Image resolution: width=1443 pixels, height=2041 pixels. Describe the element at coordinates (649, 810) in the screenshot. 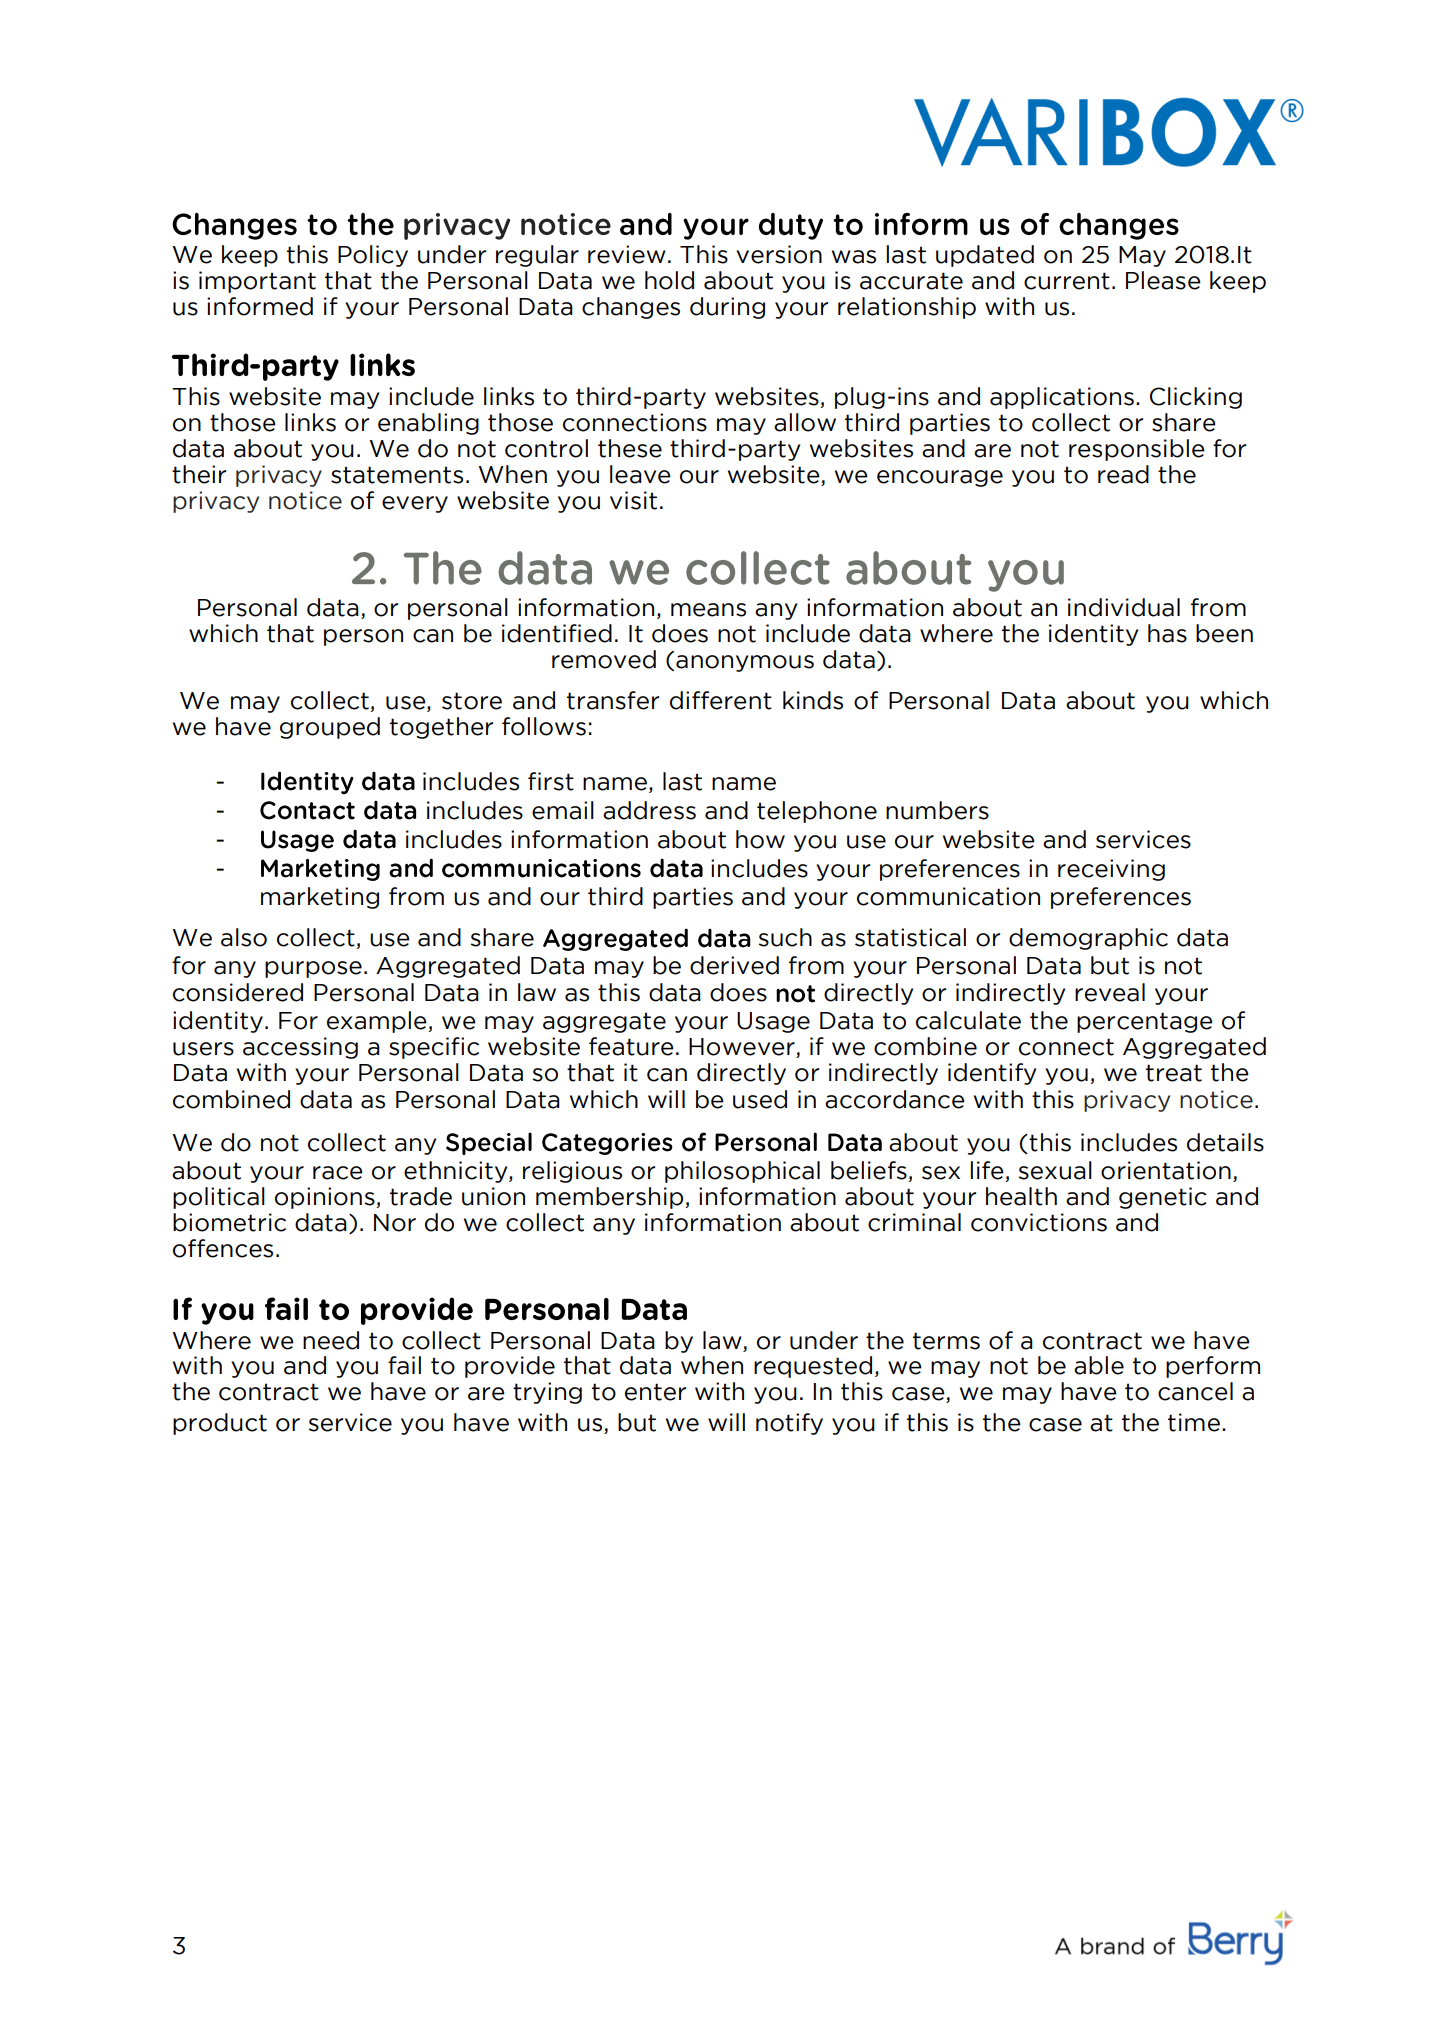

I see `address` at that location.
